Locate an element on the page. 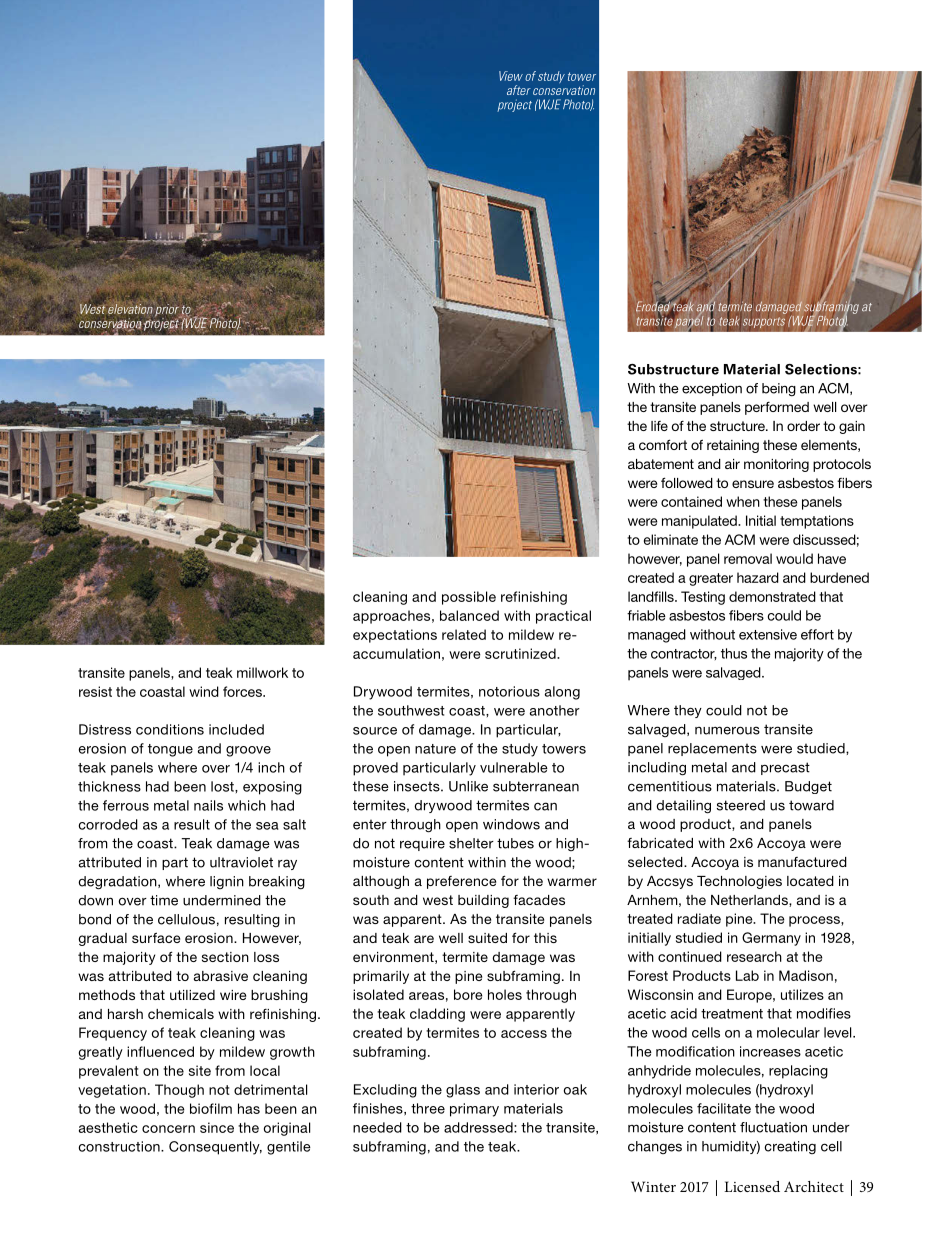  creating is located at coordinates (790, 1147).
